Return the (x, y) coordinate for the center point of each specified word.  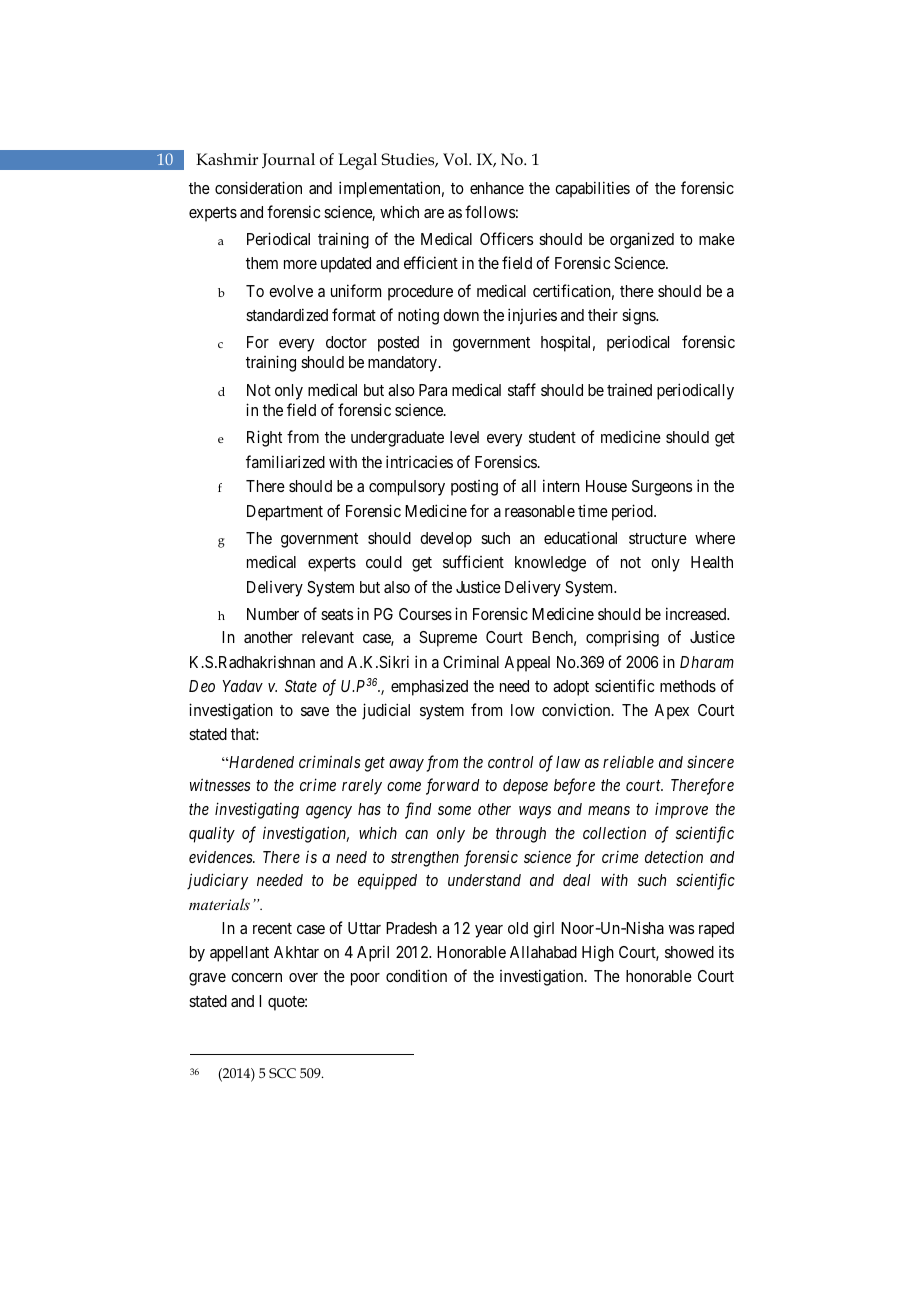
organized (642, 240)
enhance (497, 188)
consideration (258, 187)
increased (697, 613)
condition (416, 975)
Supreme (448, 639)
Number (273, 614)
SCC (282, 1073)
